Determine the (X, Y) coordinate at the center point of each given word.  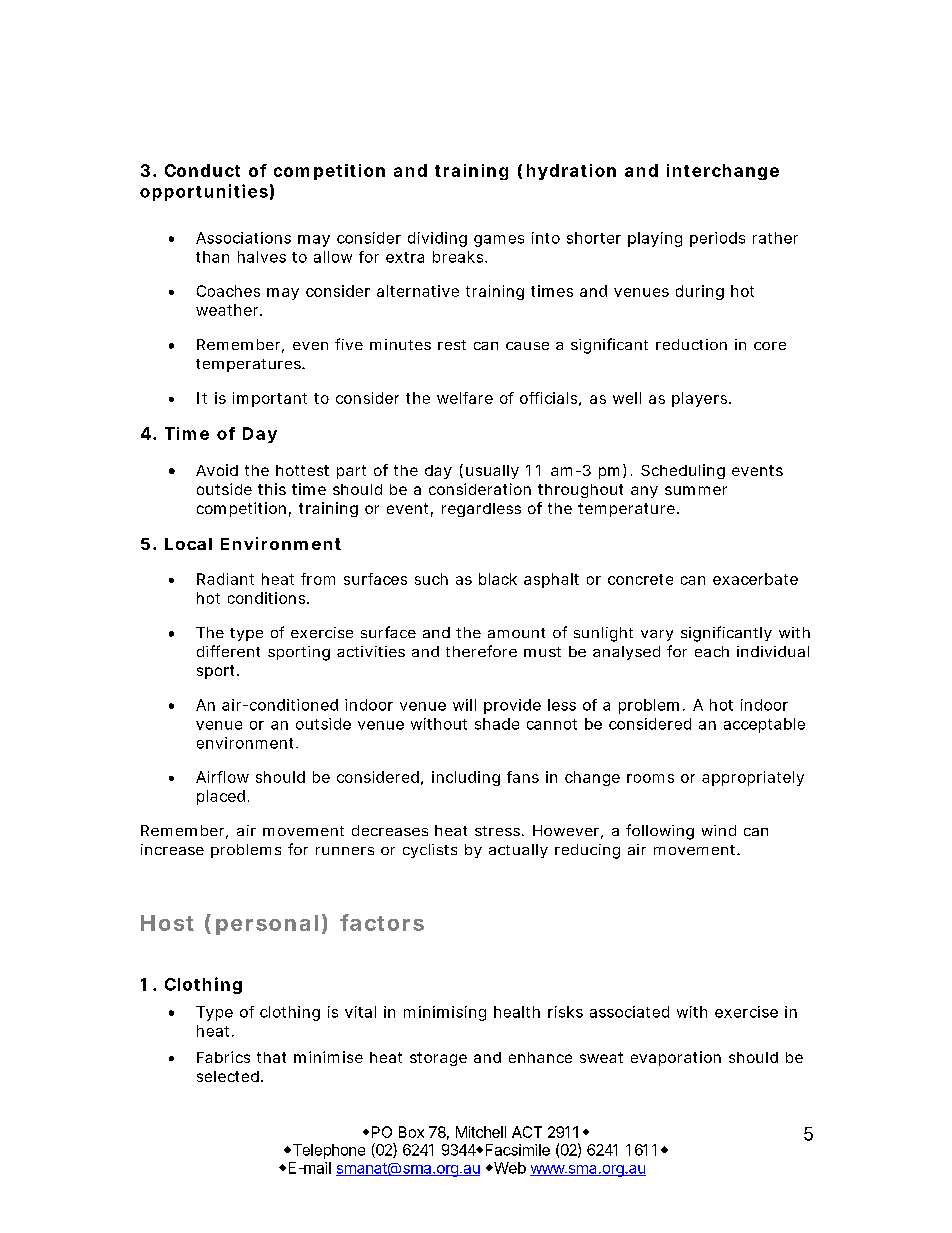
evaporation (676, 1058)
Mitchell (481, 1132)
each (712, 651)
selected (228, 1076)
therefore (481, 651)
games (499, 241)
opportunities (204, 192)
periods (717, 239)
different (228, 651)
